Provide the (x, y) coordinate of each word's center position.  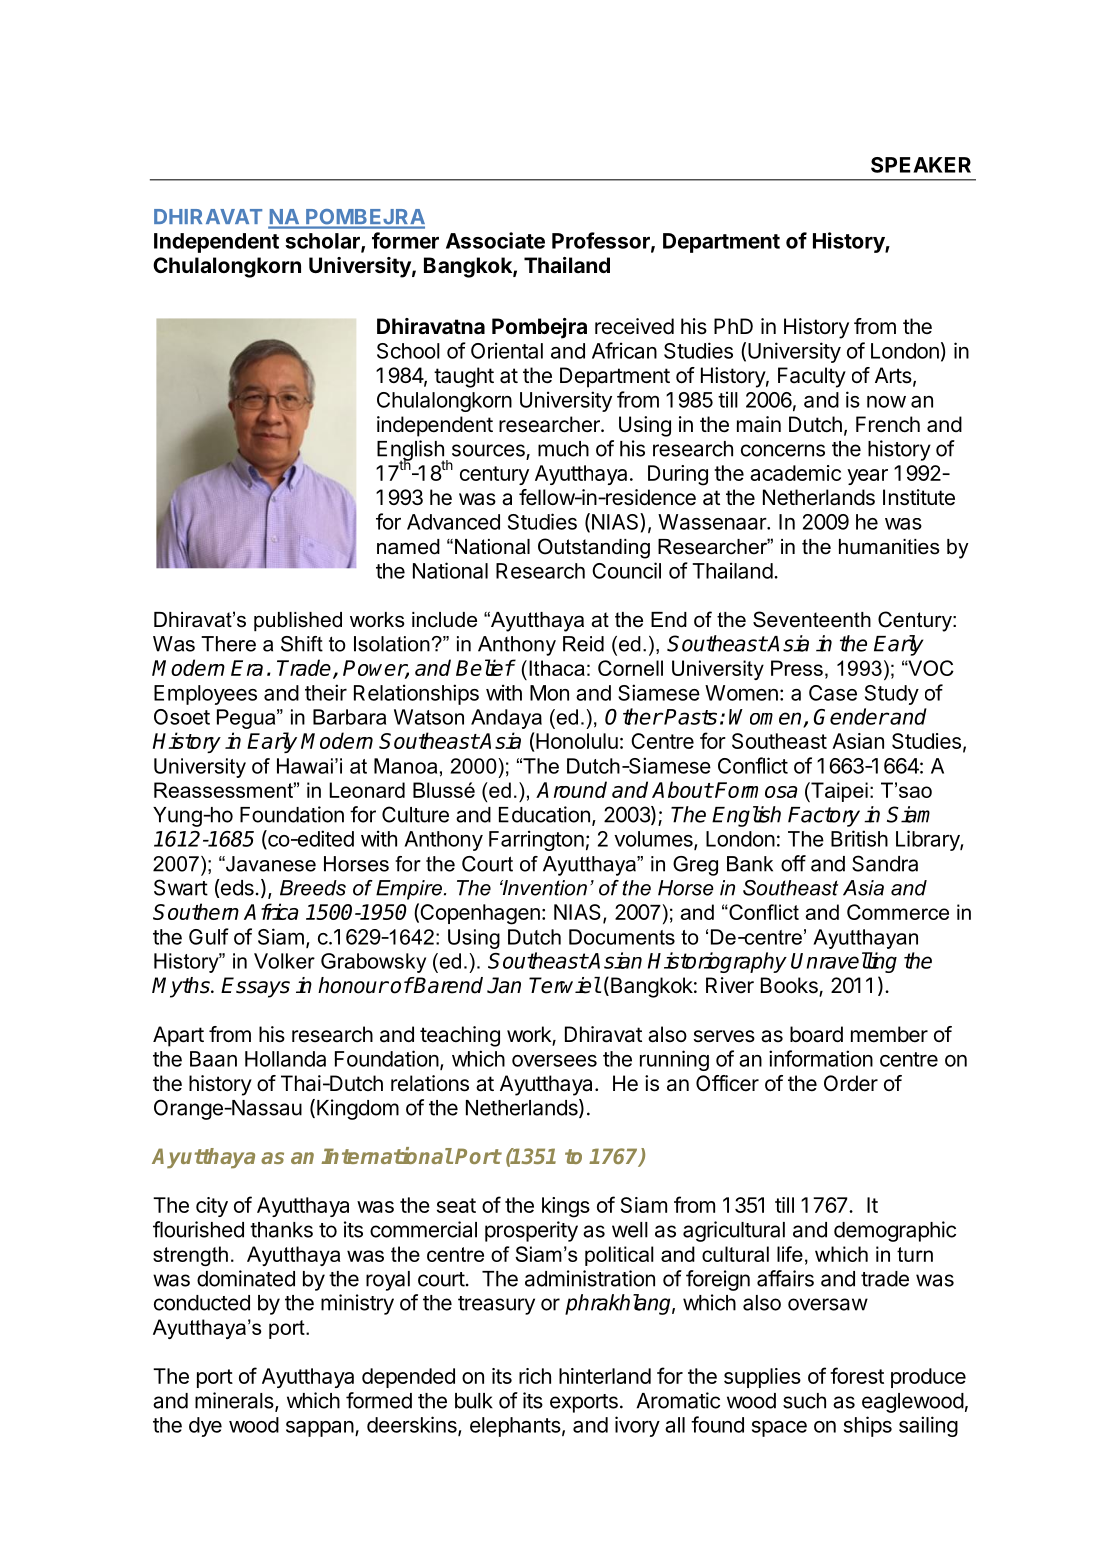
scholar (323, 242)
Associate (495, 240)
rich (535, 1376)
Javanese (270, 864)
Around (571, 789)
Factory (824, 817)
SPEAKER (921, 165)
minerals (235, 1401)
